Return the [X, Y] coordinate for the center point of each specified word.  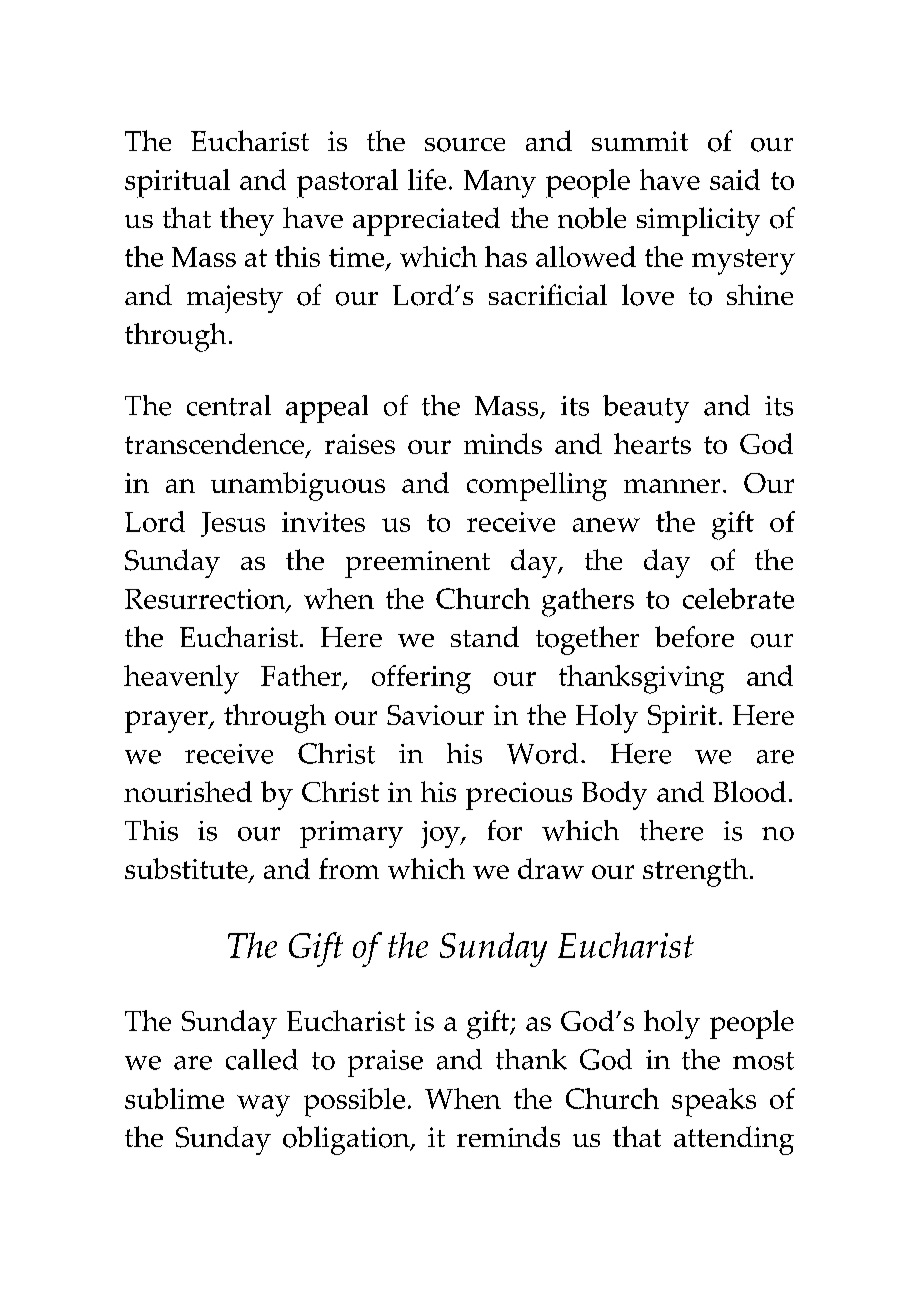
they [247, 221]
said [735, 179]
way [263, 1106]
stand [485, 636]
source [465, 145]
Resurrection [206, 600]
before [694, 637]
